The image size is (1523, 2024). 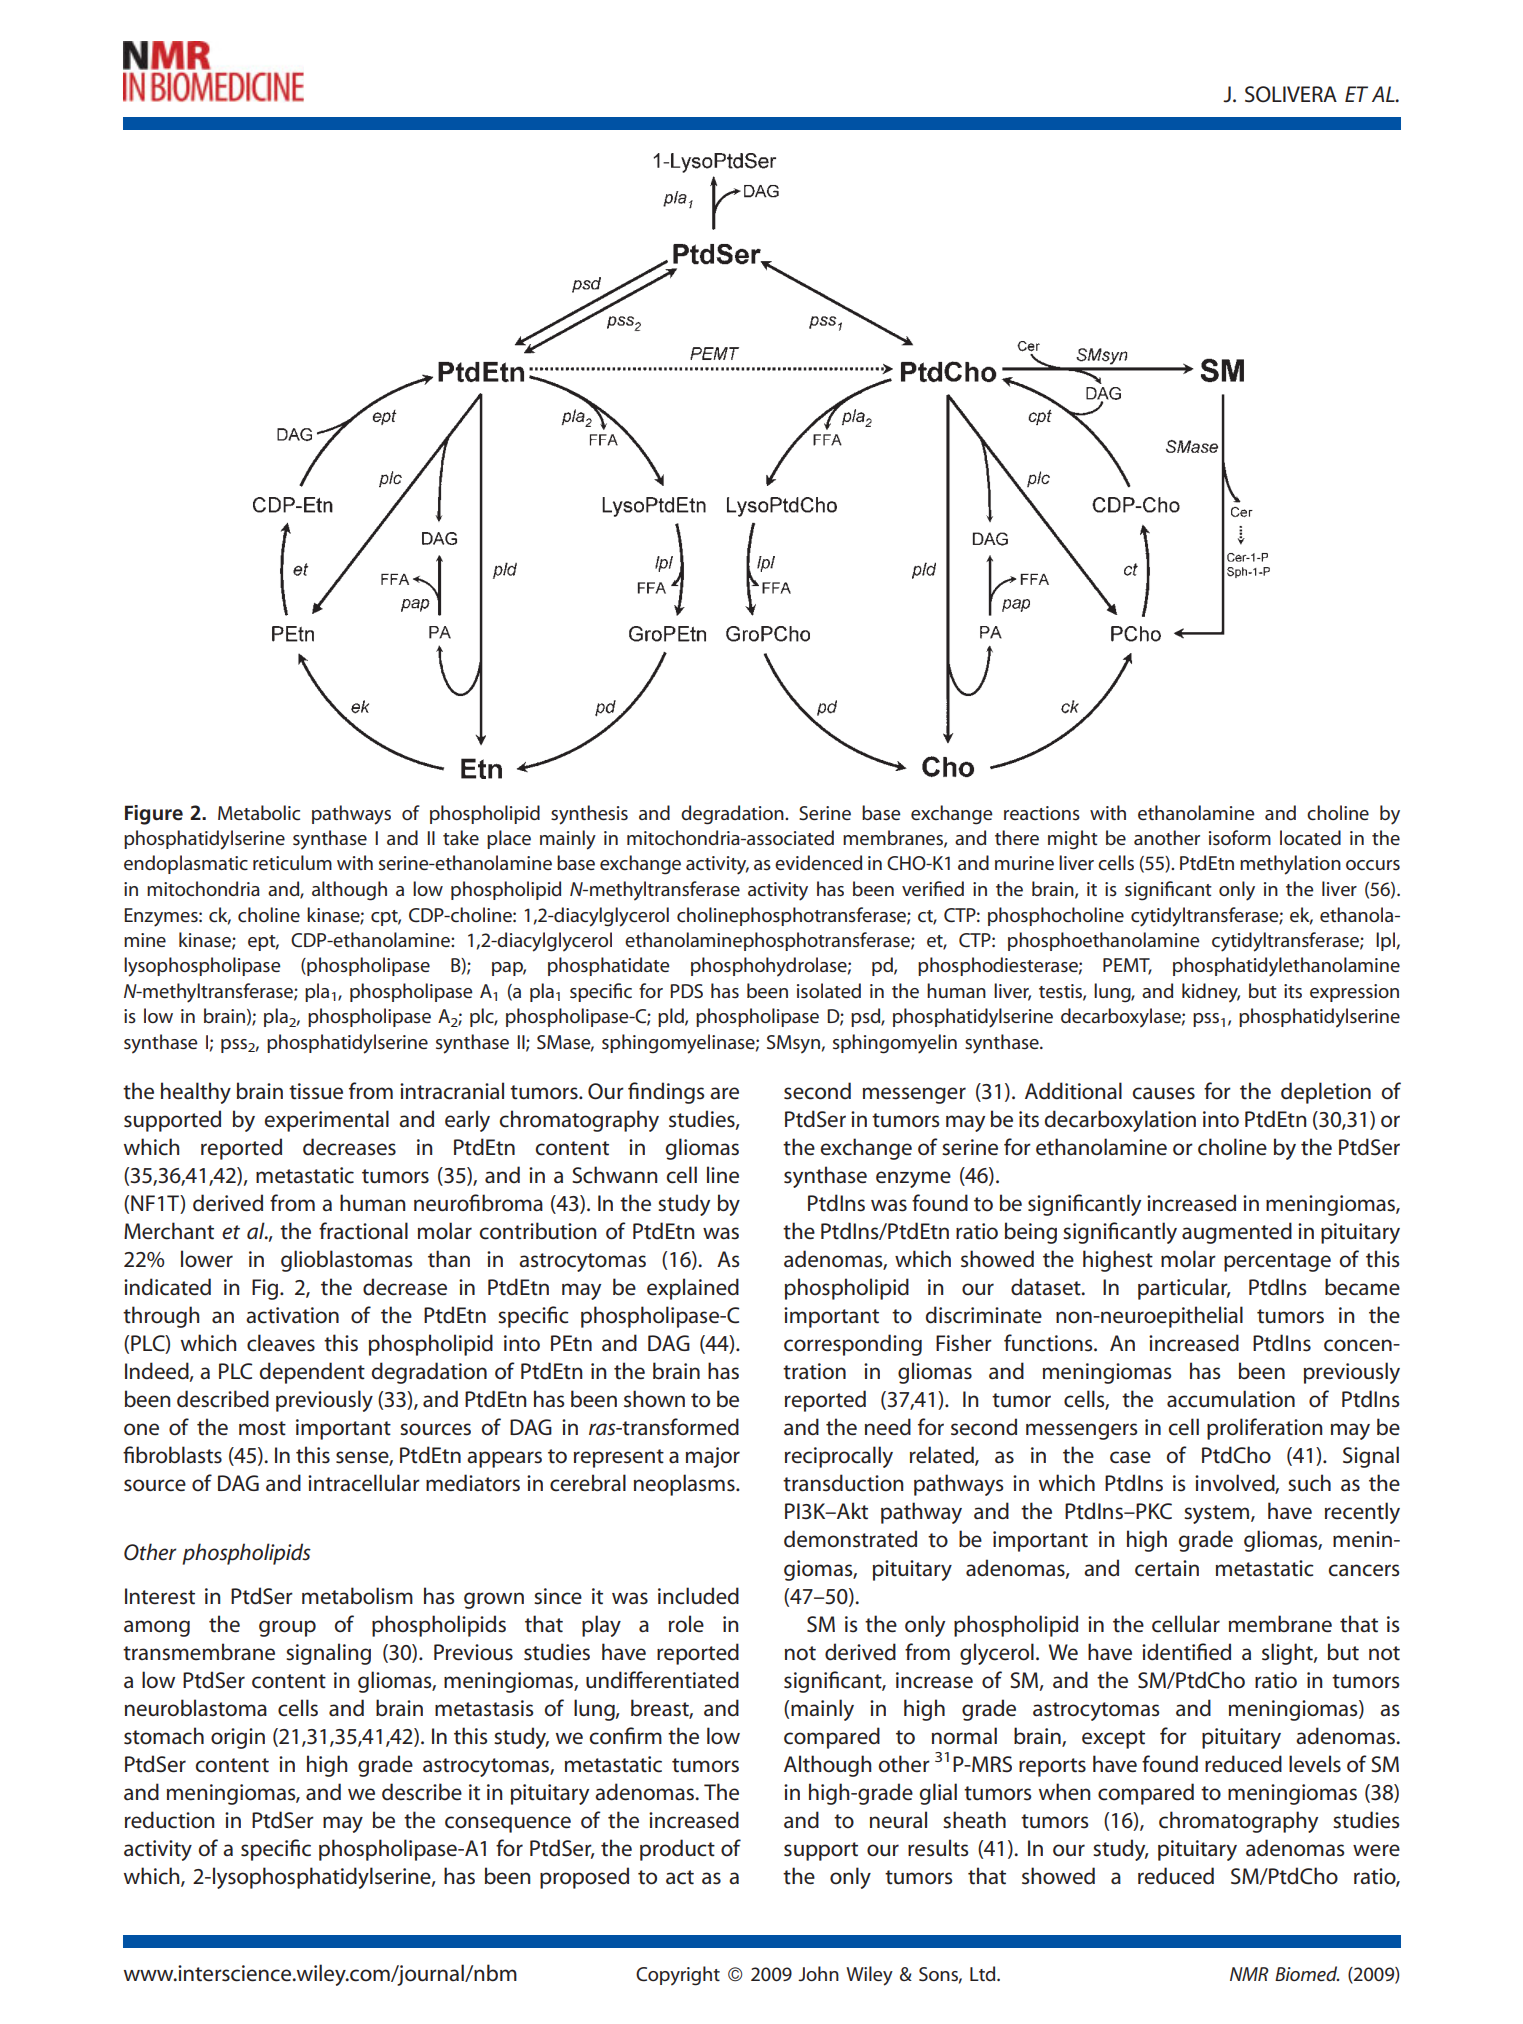 What do you see at coordinates (292, 863) in the screenshot?
I see `reticulum` at bounding box center [292, 863].
